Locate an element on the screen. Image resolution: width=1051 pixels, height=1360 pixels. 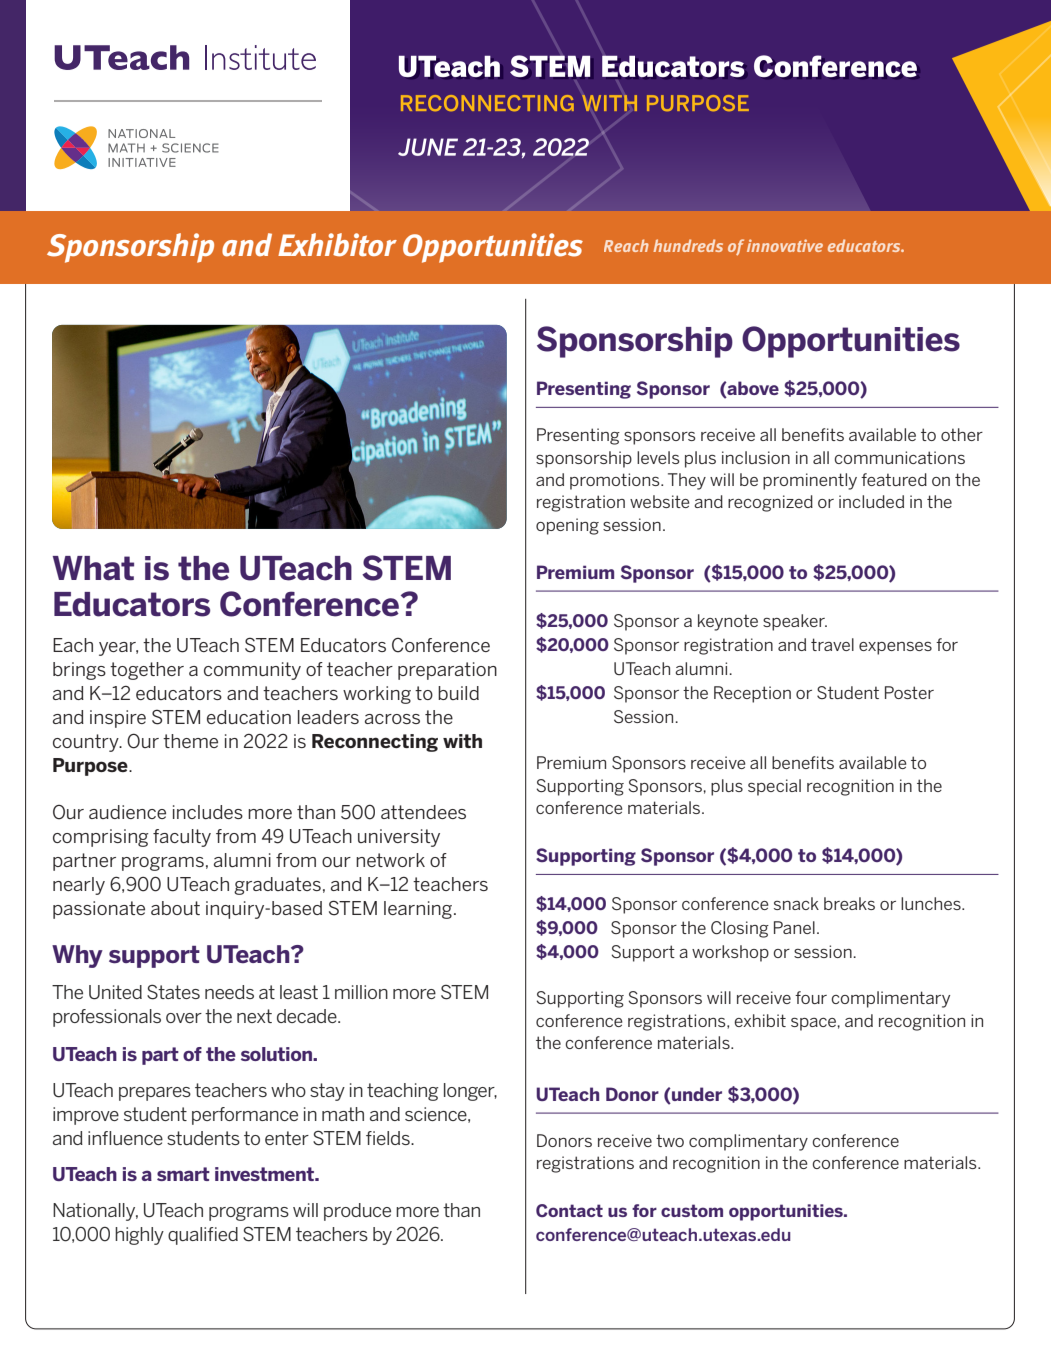
breaks is located at coordinates (849, 903).
